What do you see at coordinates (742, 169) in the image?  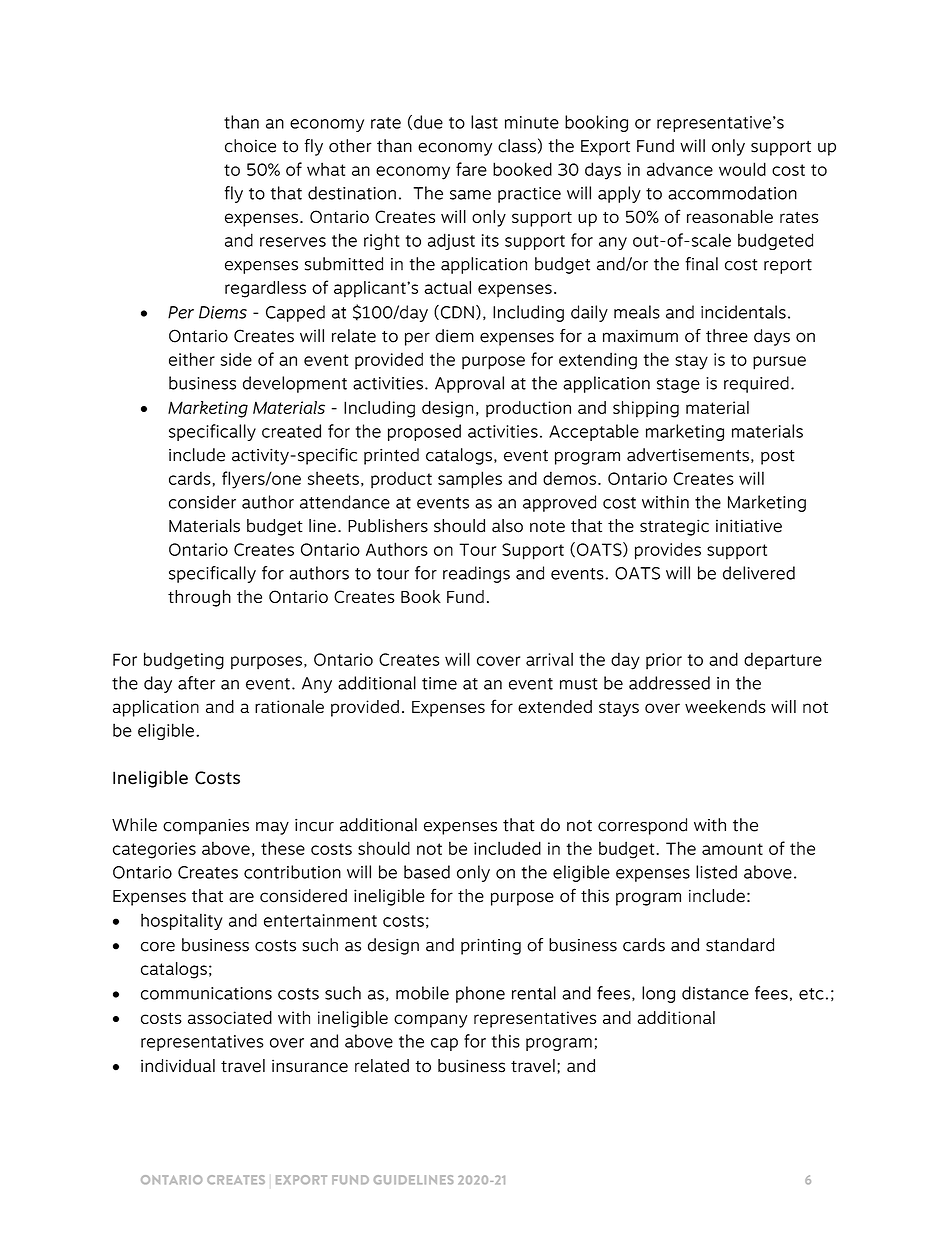 I see `would` at bounding box center [742, 169].
